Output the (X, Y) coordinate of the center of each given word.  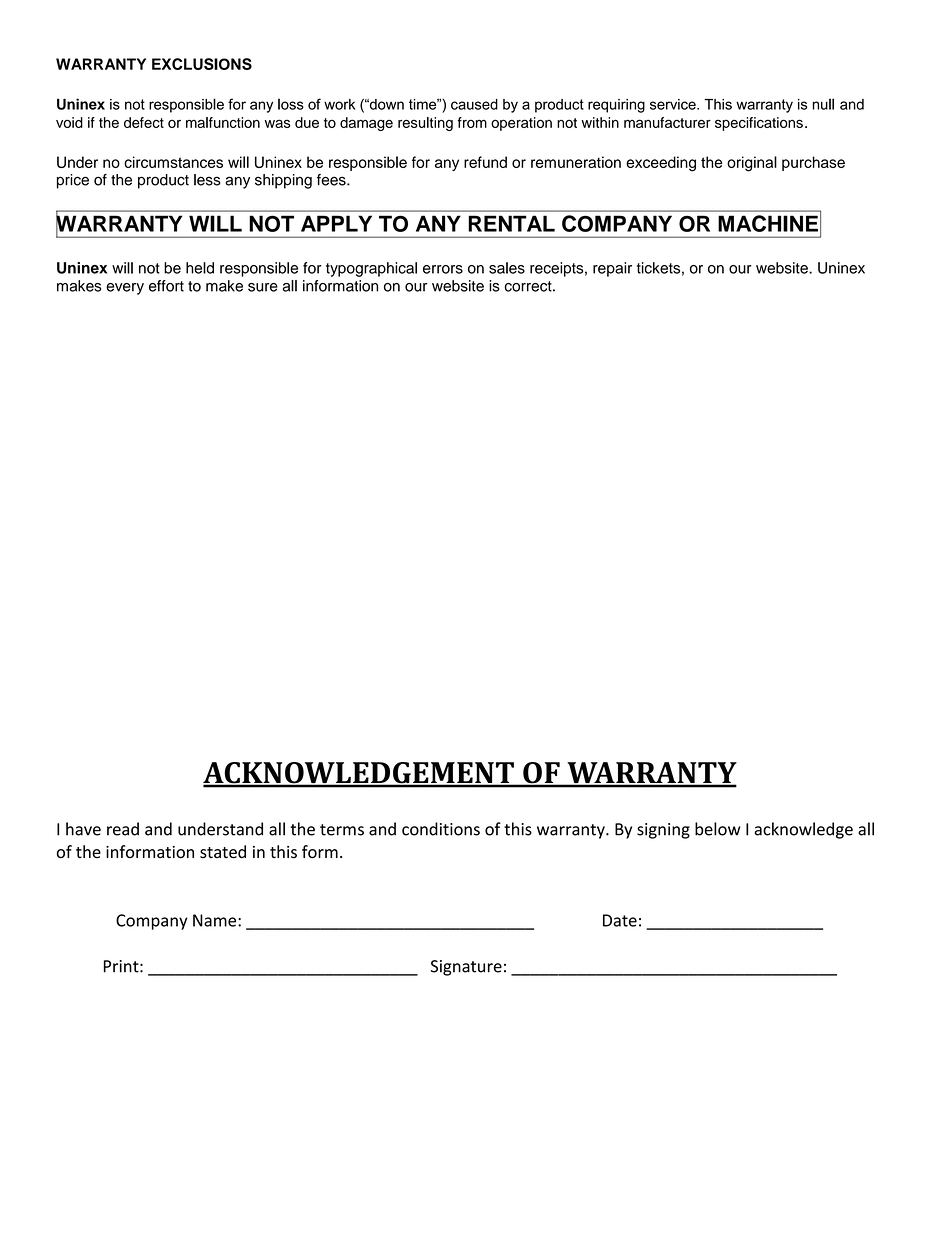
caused (474, 104)
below (717, 829)
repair (612, 269)
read (123, 829)
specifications (759, 124)
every (125, 289)
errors (443, 269)
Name (216, 920)
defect (144, 122)
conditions (441, 829)
